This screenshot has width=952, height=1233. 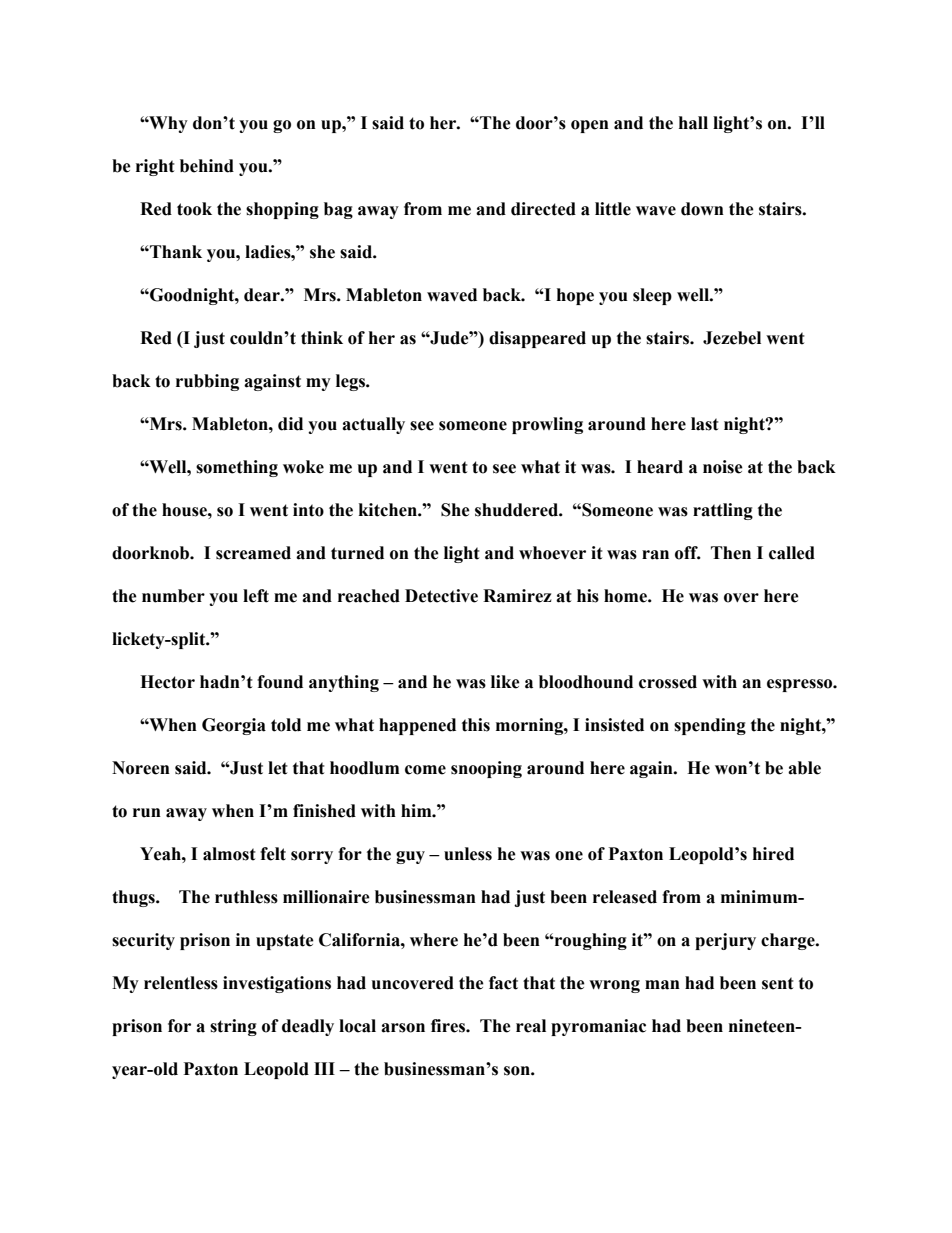 What do you see at coordinates (207, 166) in the screenshot?
I see `behind` at bounding box center [207, 166].
